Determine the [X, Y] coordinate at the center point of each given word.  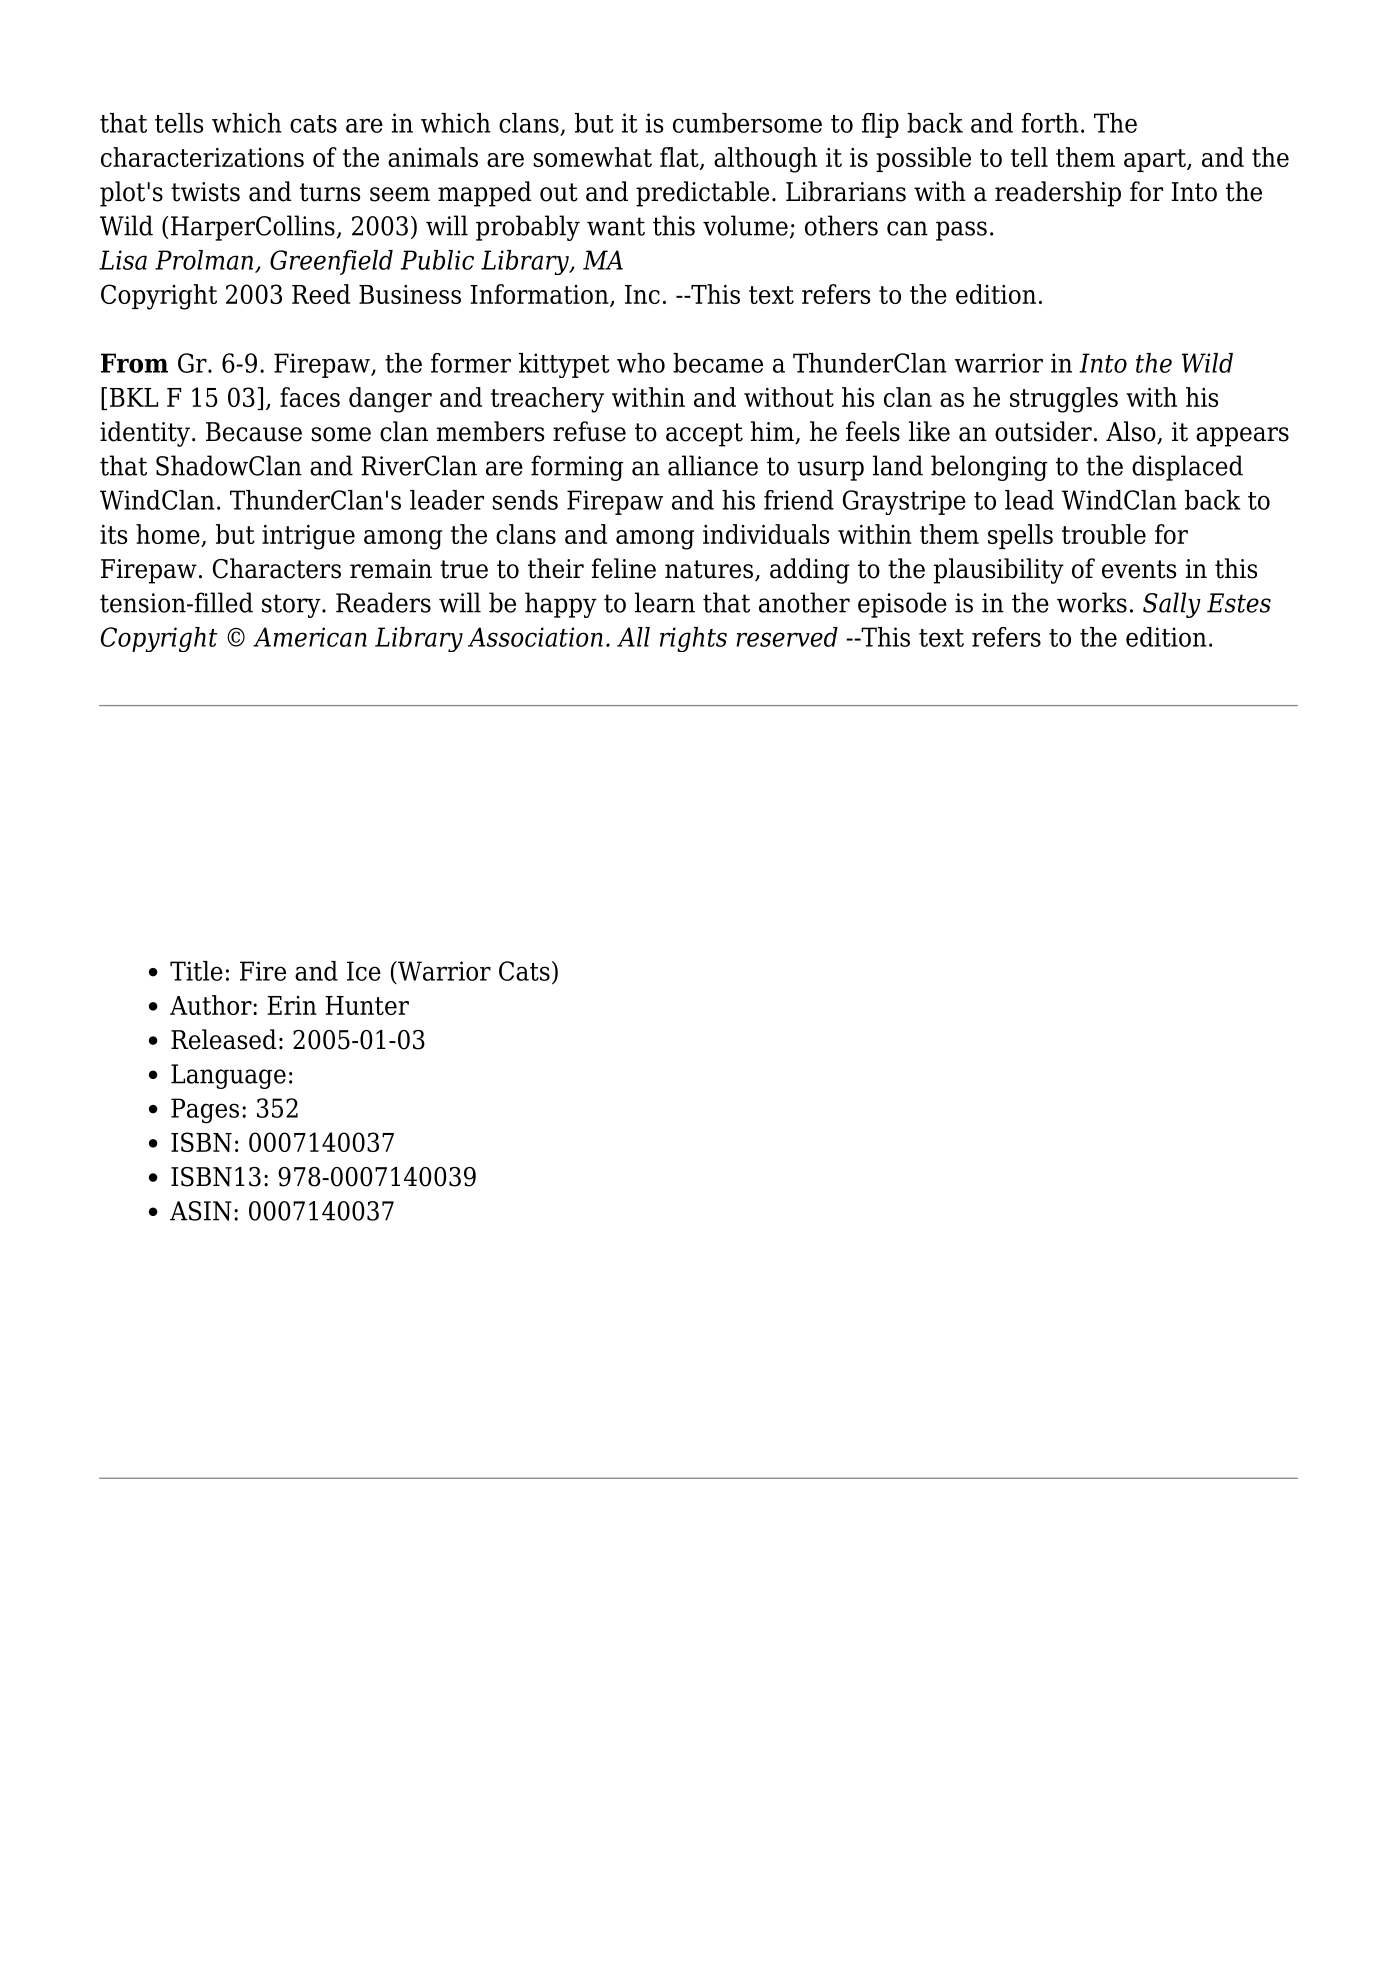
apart [1156, 160]
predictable [702, 194]
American [310, 637]
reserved [787, 637]
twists [205, 192]
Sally [1172, 605]
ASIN [201, 1211]
